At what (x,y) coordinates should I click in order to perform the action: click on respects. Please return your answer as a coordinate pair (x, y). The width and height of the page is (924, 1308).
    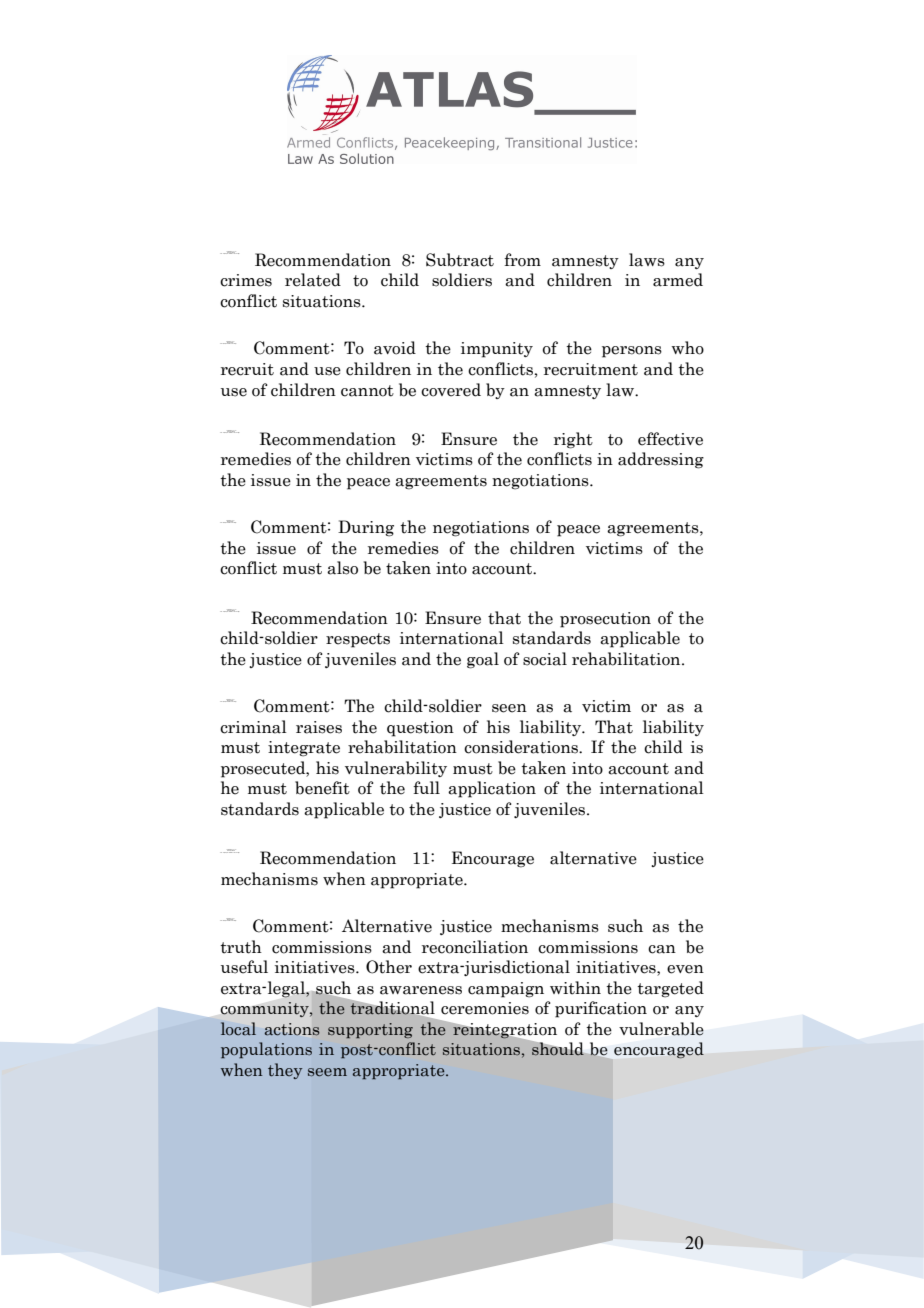
    Looking at the image, I should click on (358, 640).
